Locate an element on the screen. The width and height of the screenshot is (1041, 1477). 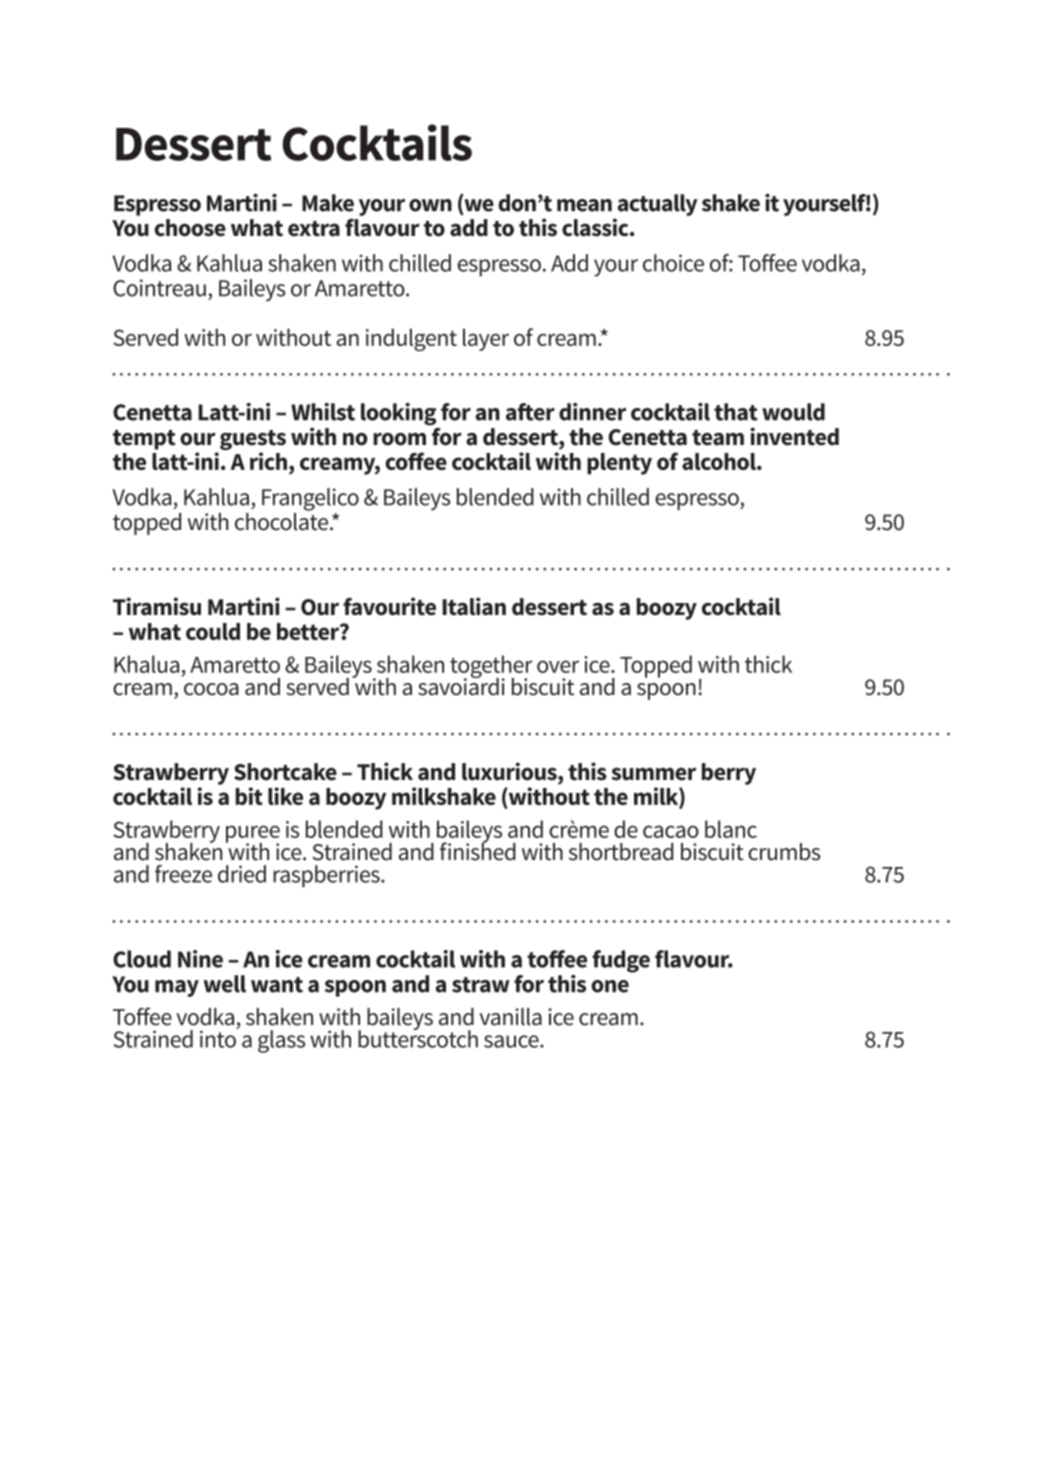
Italian is located at coordinates (474, 606).
